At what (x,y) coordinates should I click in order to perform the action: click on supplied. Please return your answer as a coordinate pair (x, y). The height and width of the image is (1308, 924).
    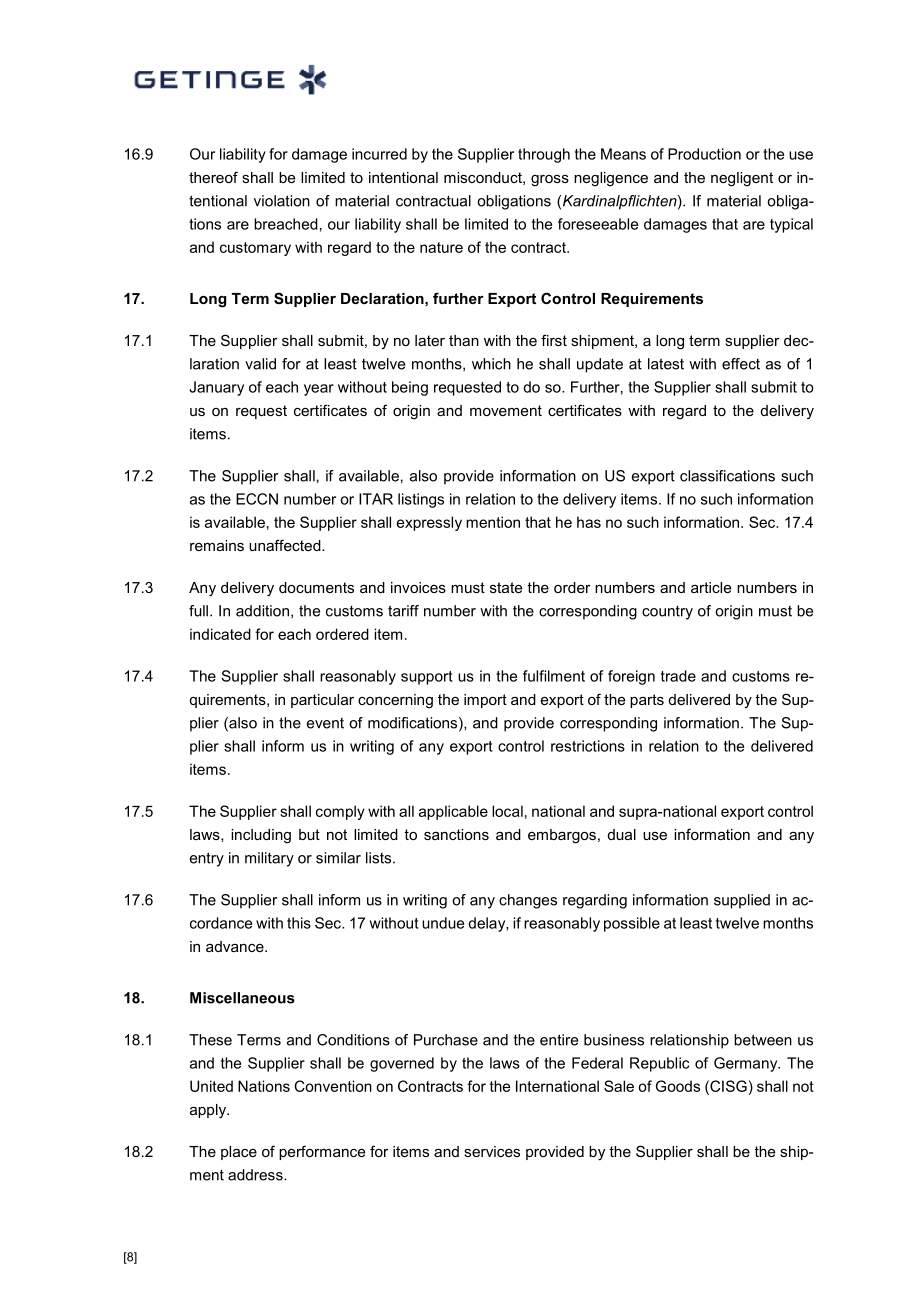
    Looking at the image, I should click on (742, 901).
